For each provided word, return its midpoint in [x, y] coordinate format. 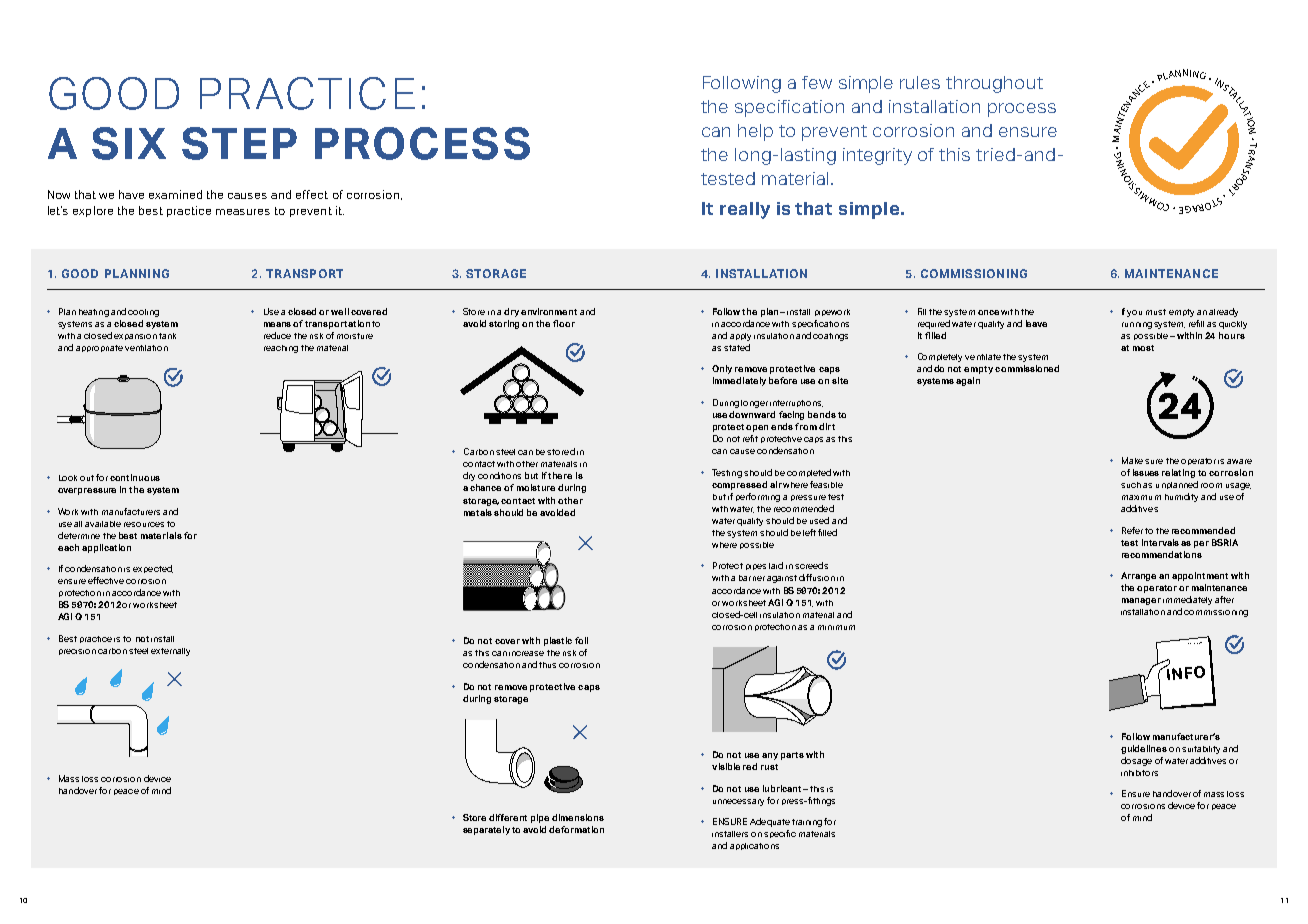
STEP [239, 143]
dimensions [578, 817]
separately [486, 830]
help [755, 132]
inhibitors [1139, 773]
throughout [994, 84]
